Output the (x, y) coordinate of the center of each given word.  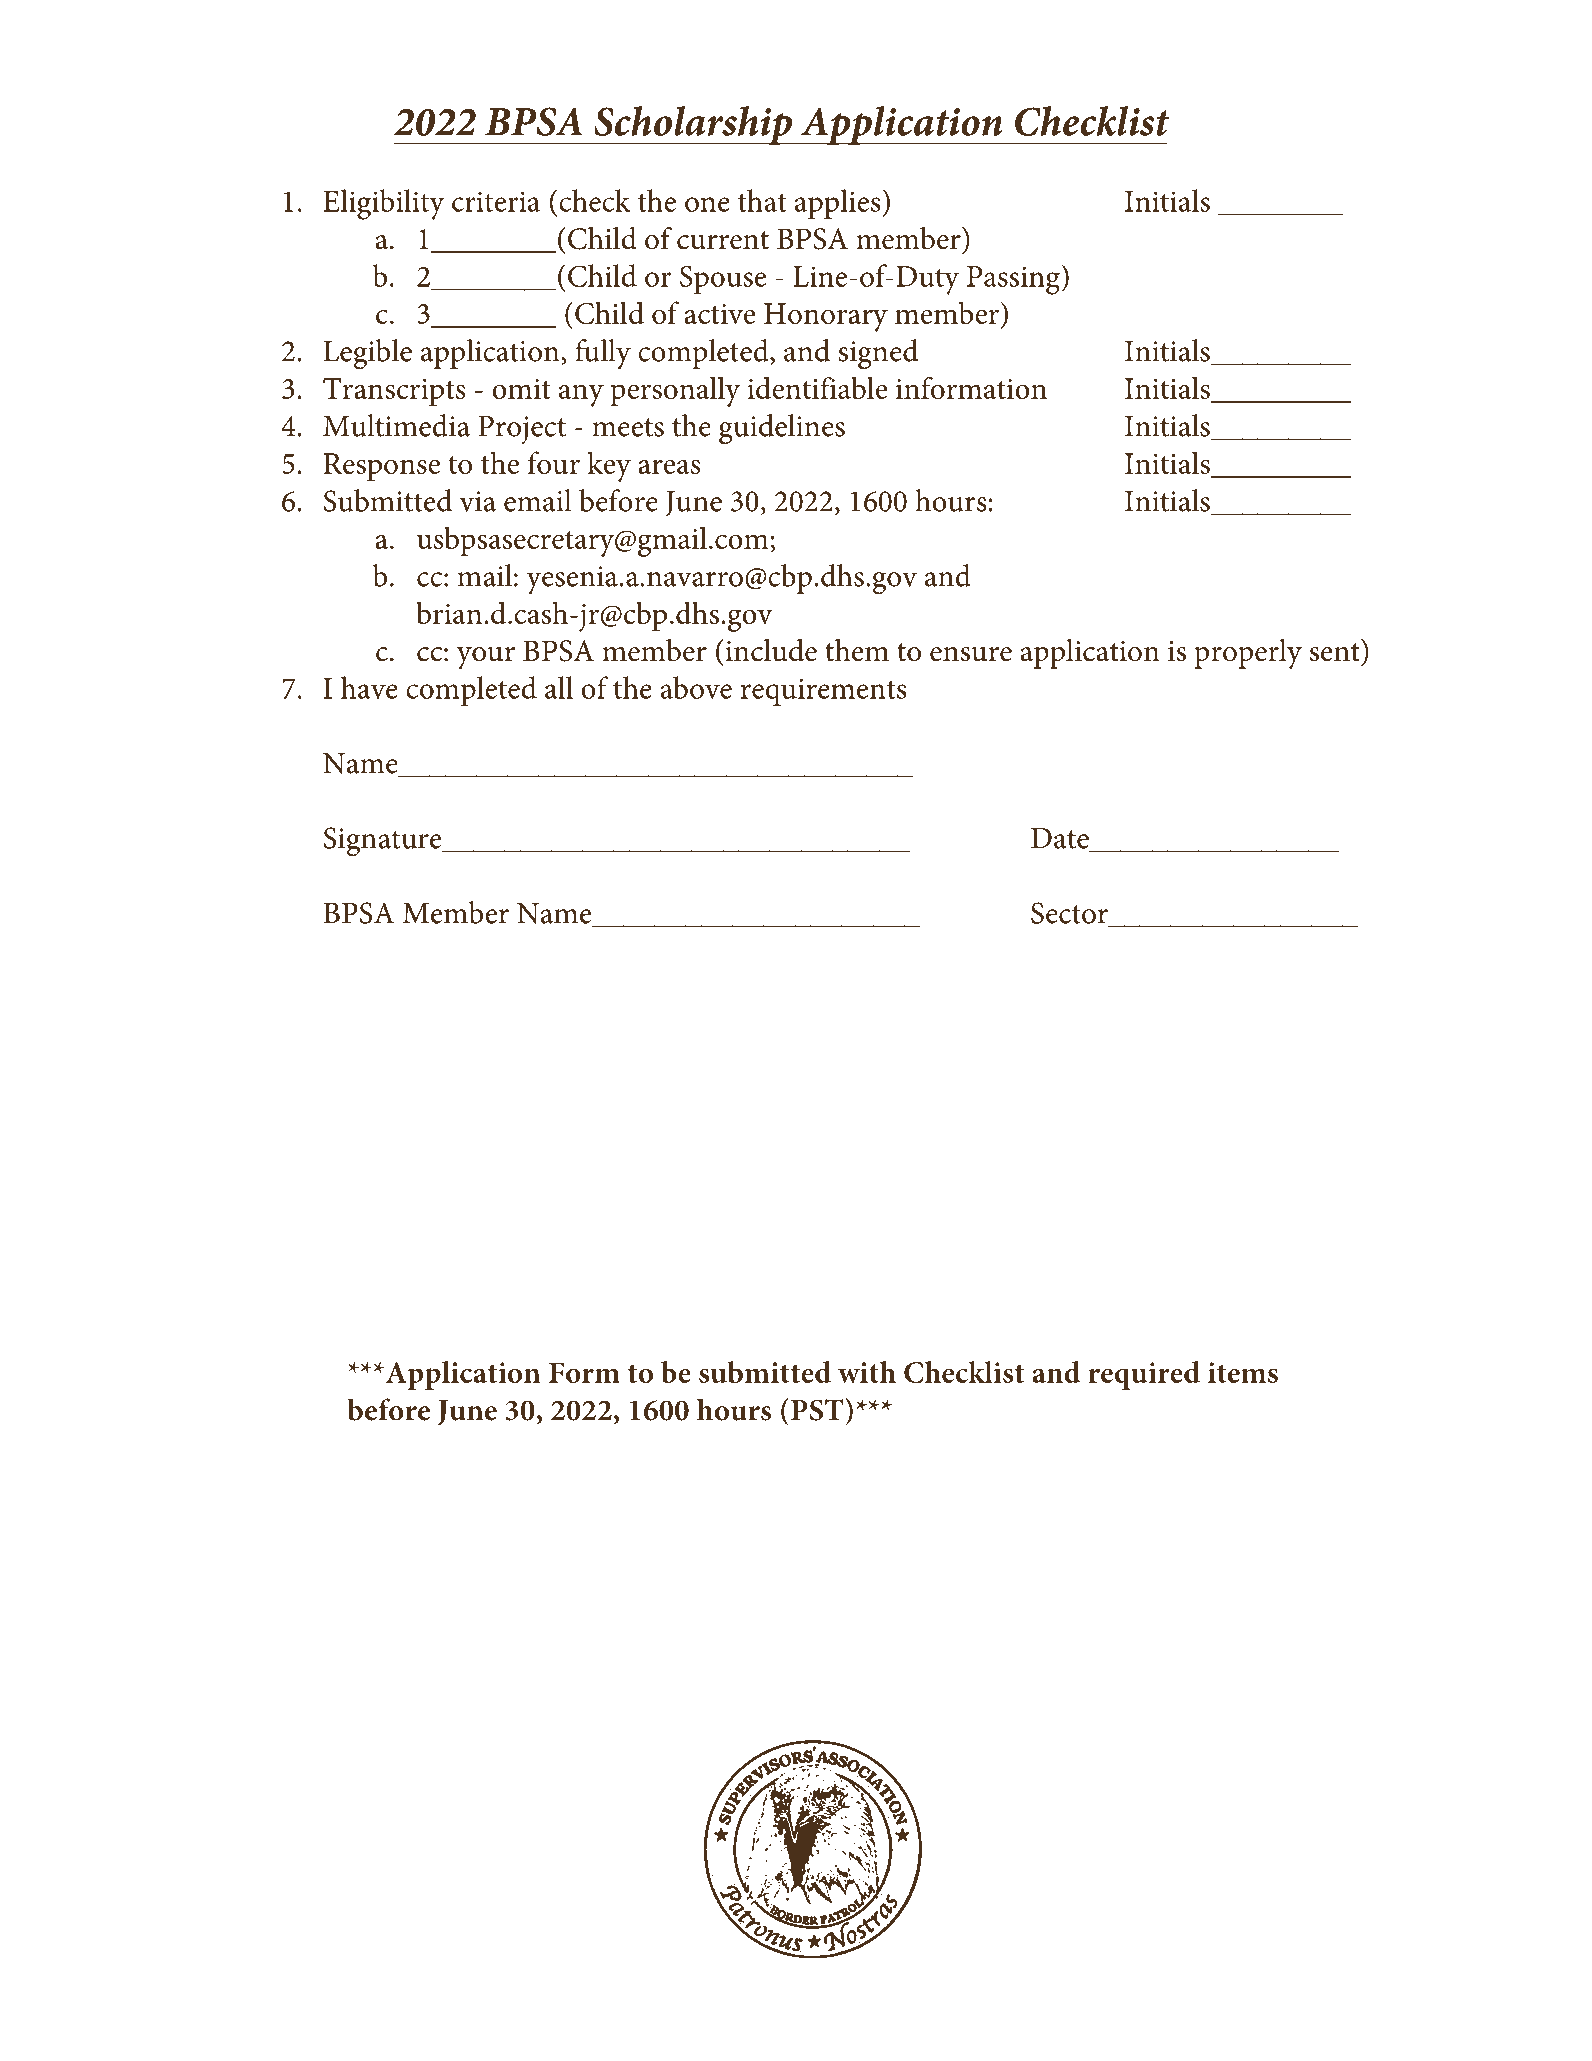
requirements (824, 692)
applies (838, 204)
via (477, 501)
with (867, 1372)
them (857, 650)
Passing (1014, 280)
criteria (496, 201)
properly (1248, 654)
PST (817, 1410)
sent (1335, 652)
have (369, 687)
